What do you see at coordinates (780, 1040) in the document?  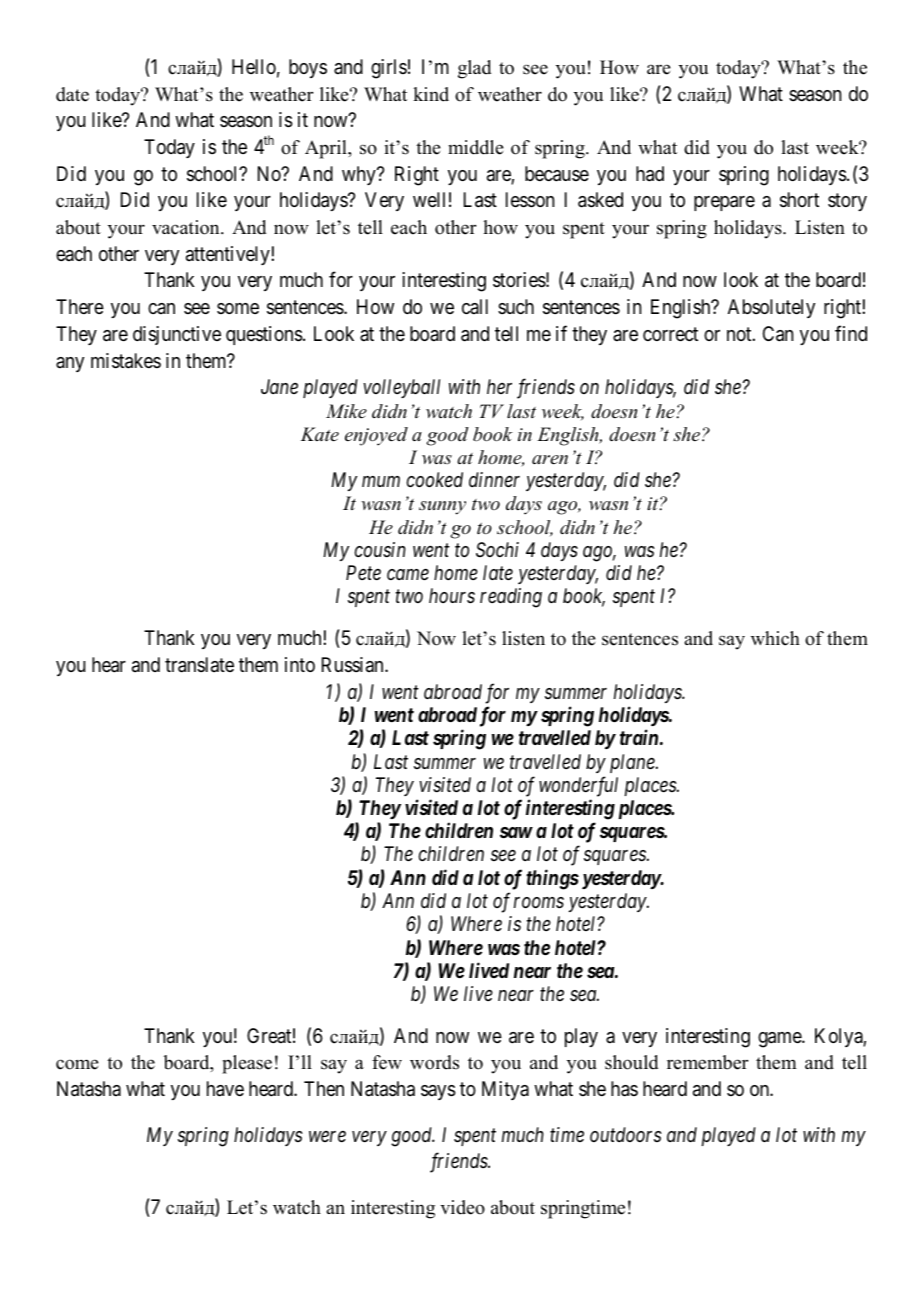 I see `game` at bounding box center [780, 1040].
